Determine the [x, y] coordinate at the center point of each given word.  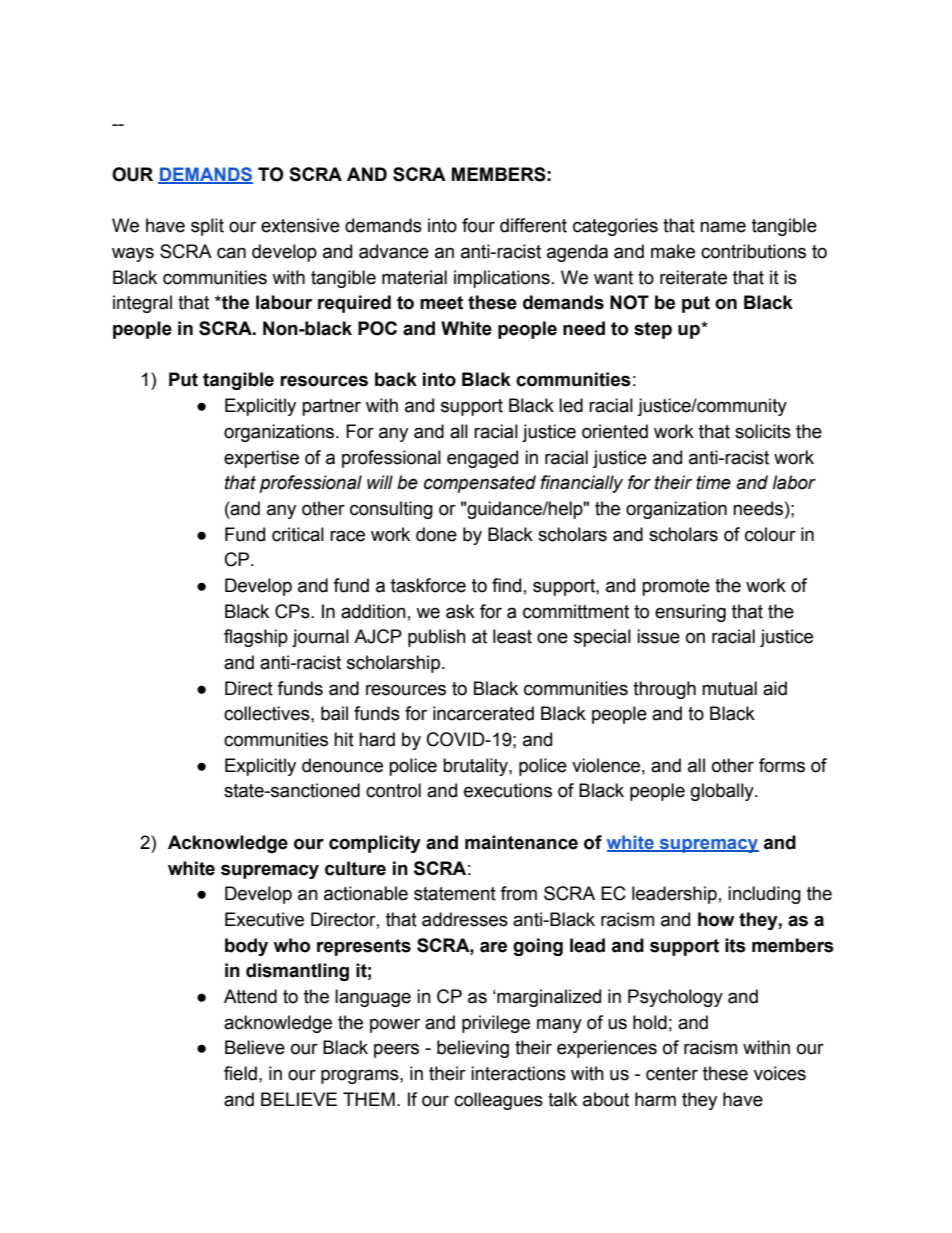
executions [508, 790]
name [723, 227]
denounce [342, 765]
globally [723, 792]
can [231, 253]
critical [298, 534]
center [672, 1074]
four [478, 225]
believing [473, 1049]
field [240, 1073]
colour [770, 534]
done [436, 534]
